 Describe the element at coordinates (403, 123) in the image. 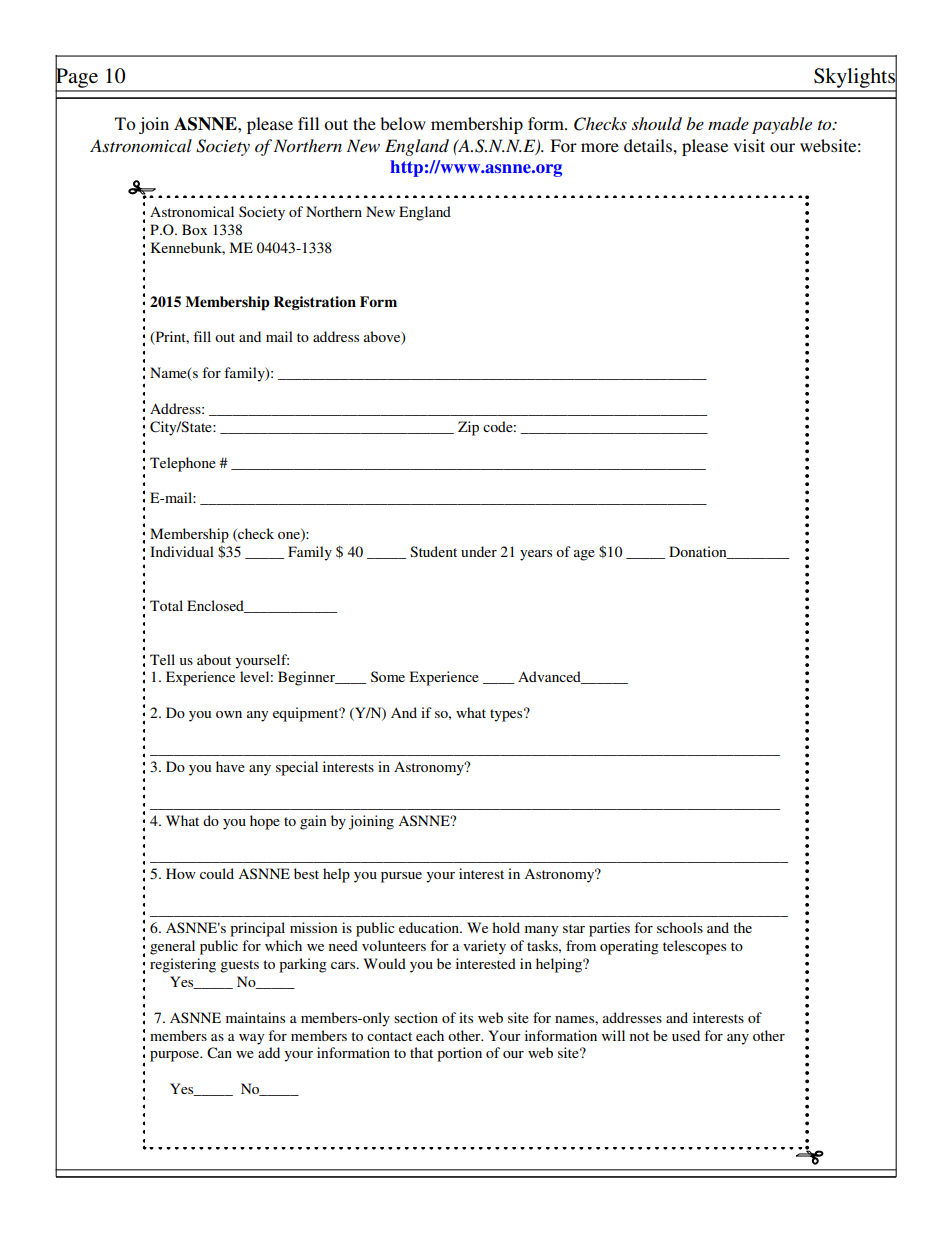

I see `below` at that location.
